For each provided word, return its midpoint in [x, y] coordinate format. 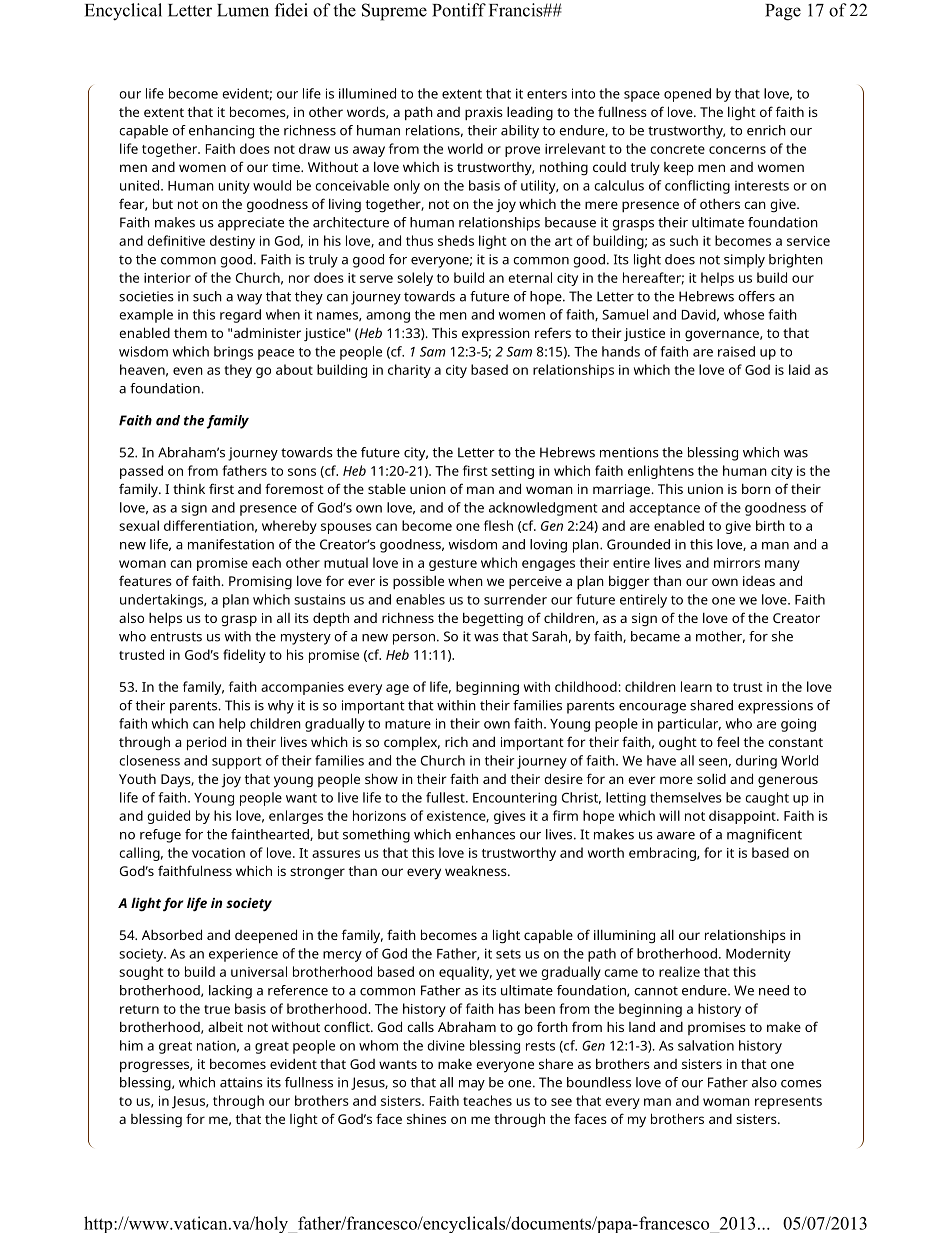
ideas [759, 581]
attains [241, 1082]
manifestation [231, 544]
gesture [453, 565]
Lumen [243, 10]
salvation [706, 1045]
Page [783, 12]
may [472, 1085]
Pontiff [459, 10]
